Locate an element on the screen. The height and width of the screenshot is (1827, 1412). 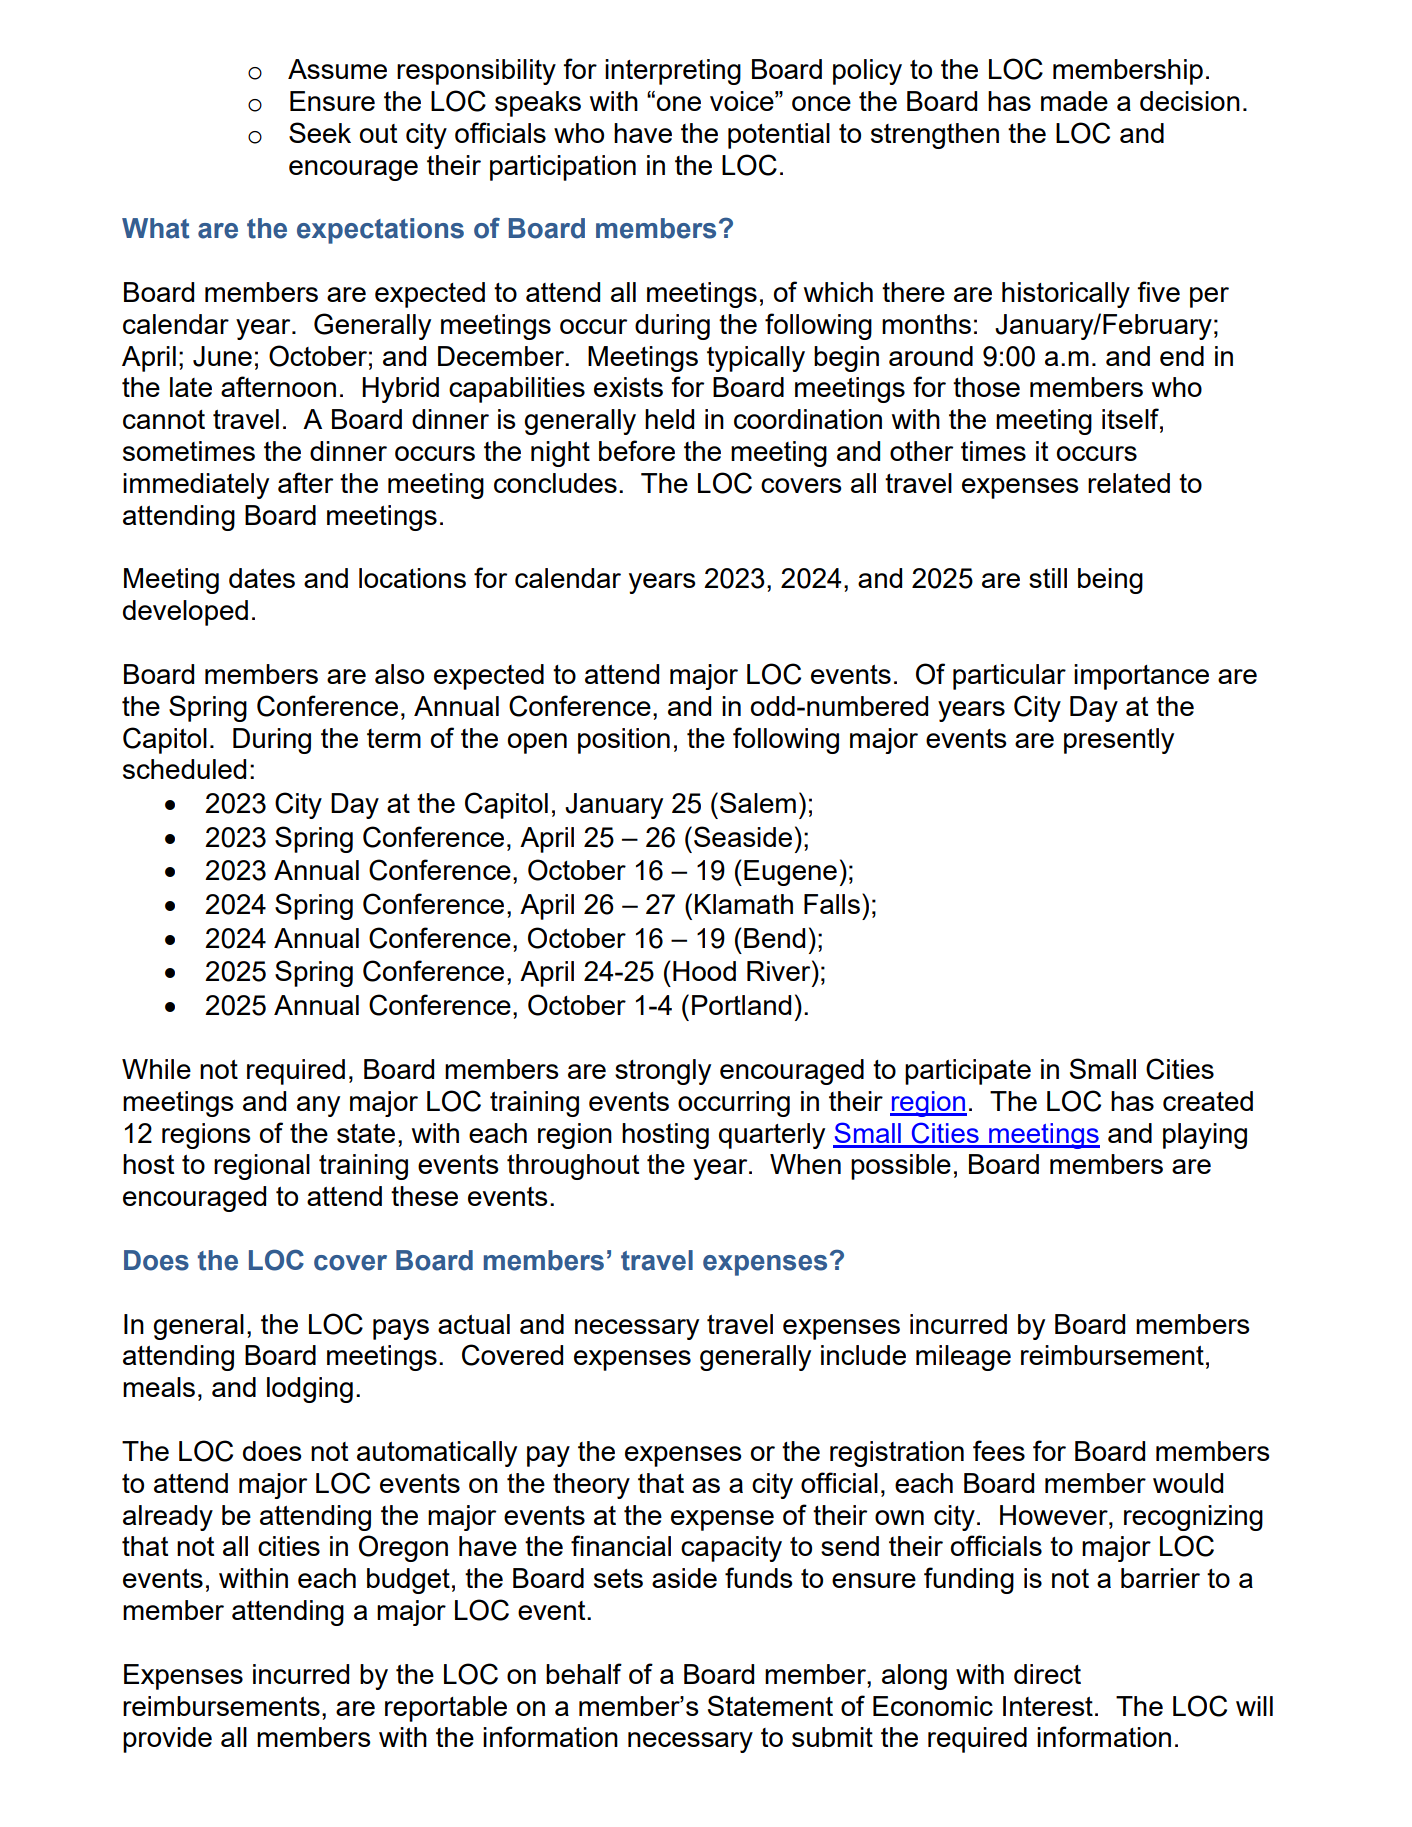
made is located at coordinates (1074, 101).
